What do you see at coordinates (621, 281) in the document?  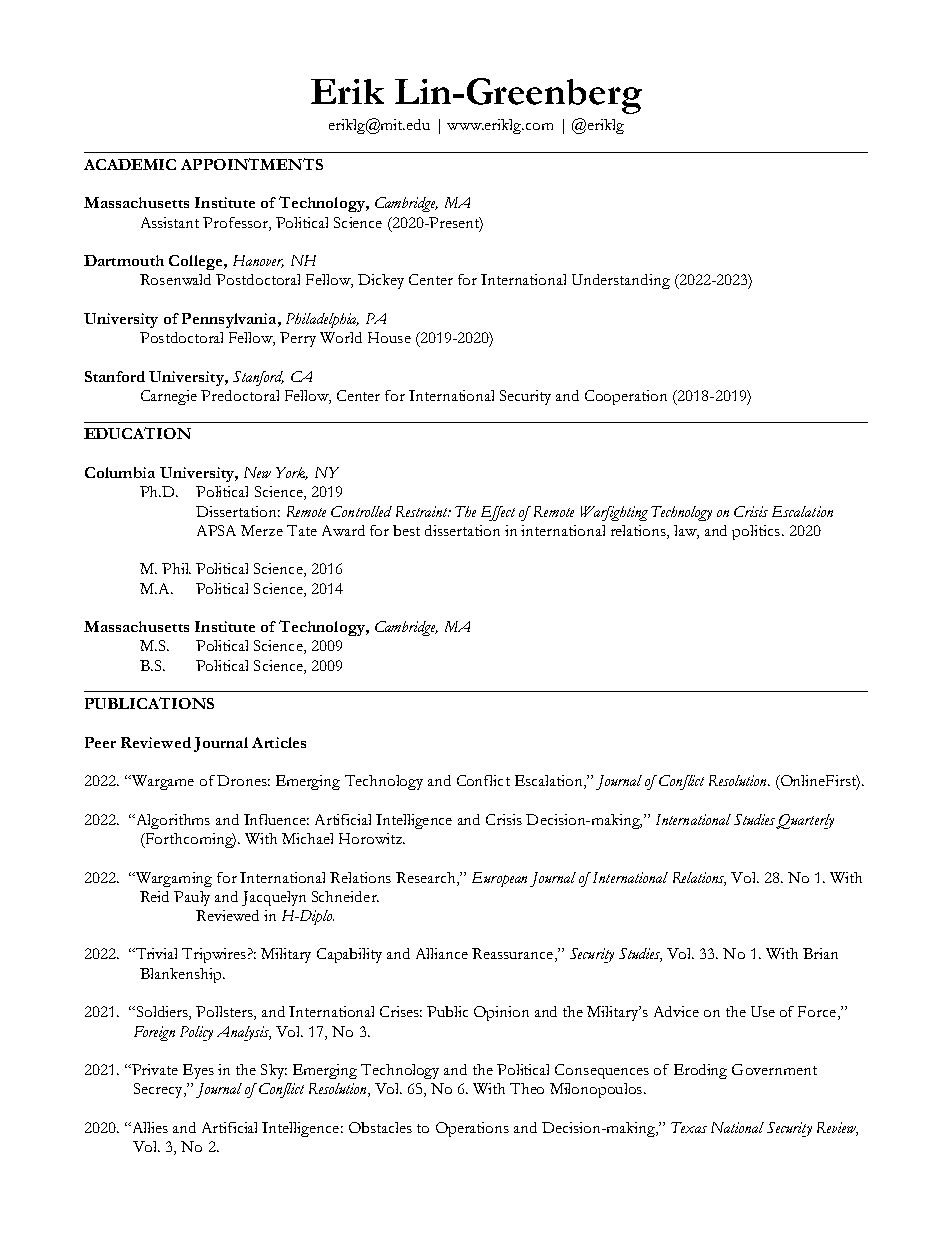 I see `Understanding` at bounding box center [621, 281].
